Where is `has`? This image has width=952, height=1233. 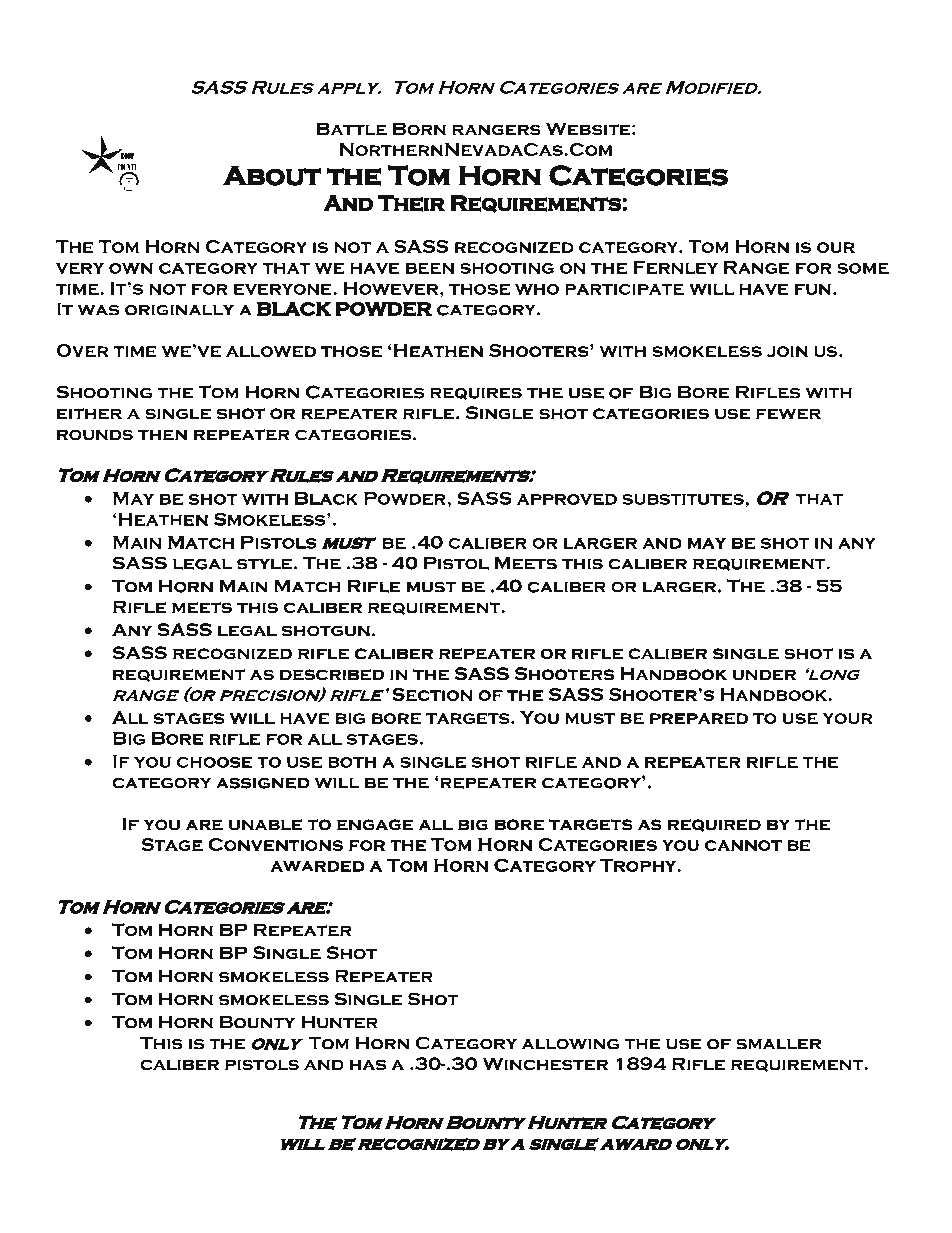 has is located at coordinates (368, 1064).
